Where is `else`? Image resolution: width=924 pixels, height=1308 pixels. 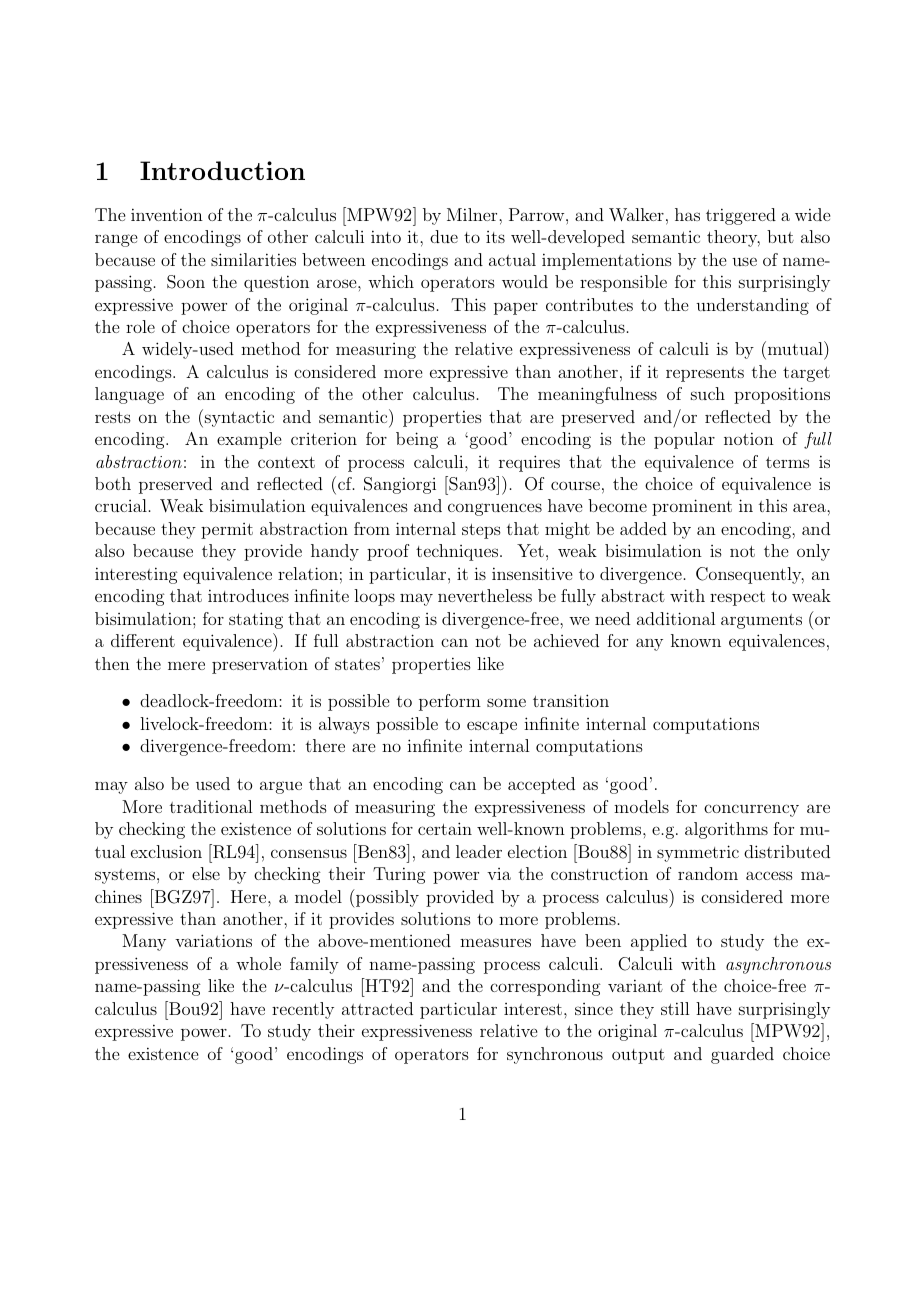
else is located at coordinates (206, 873).
